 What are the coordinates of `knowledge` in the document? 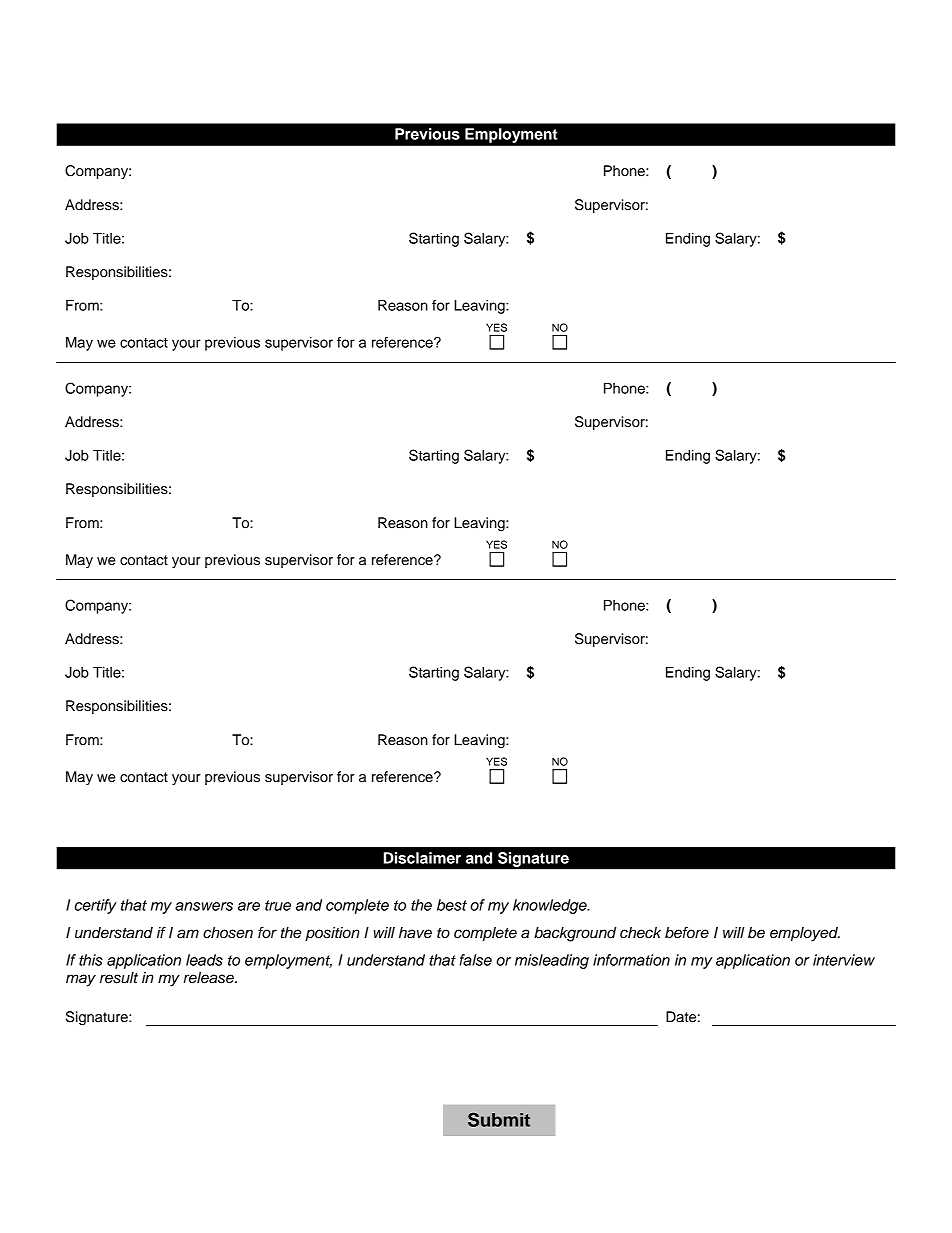 It's located at (551, 906).
